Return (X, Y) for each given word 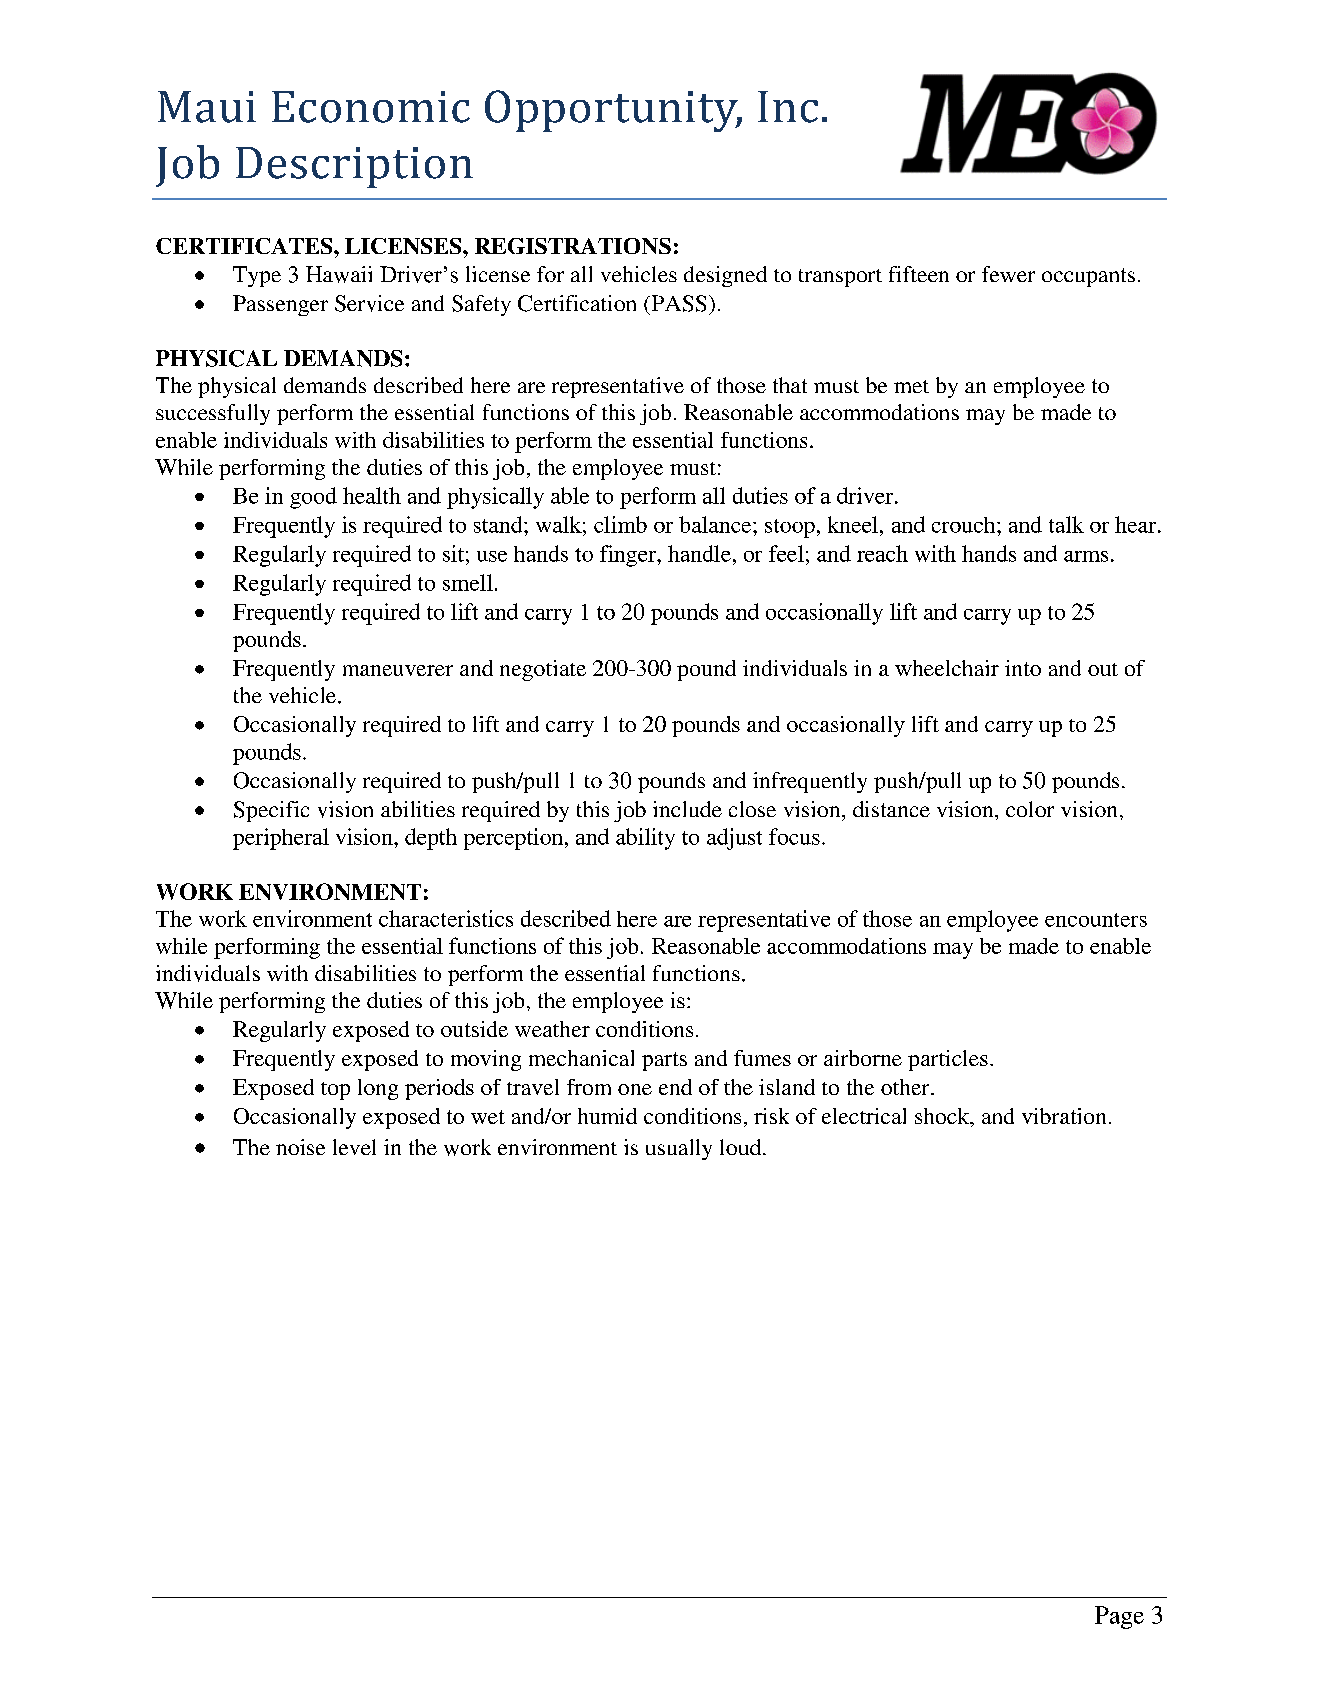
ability (645, 839)
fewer (1008, 274)
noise (300, 1147)
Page (1119, 1617)
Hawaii (339, 274)
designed (725, 276)
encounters (1096, 920)
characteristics (446, 918)
